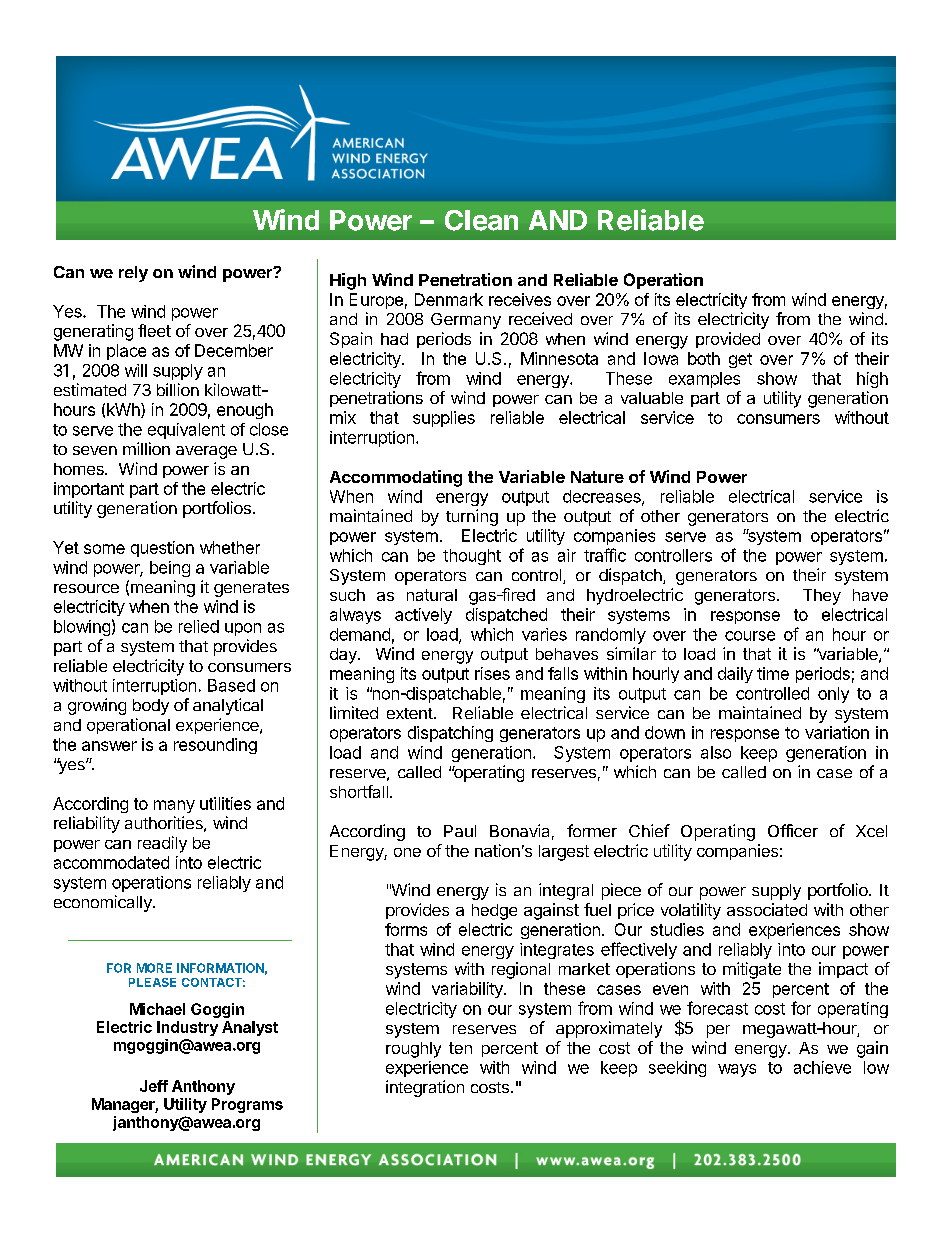  Describe the element at coordinates (133, 274) in the document. I see `rely` at that location.
